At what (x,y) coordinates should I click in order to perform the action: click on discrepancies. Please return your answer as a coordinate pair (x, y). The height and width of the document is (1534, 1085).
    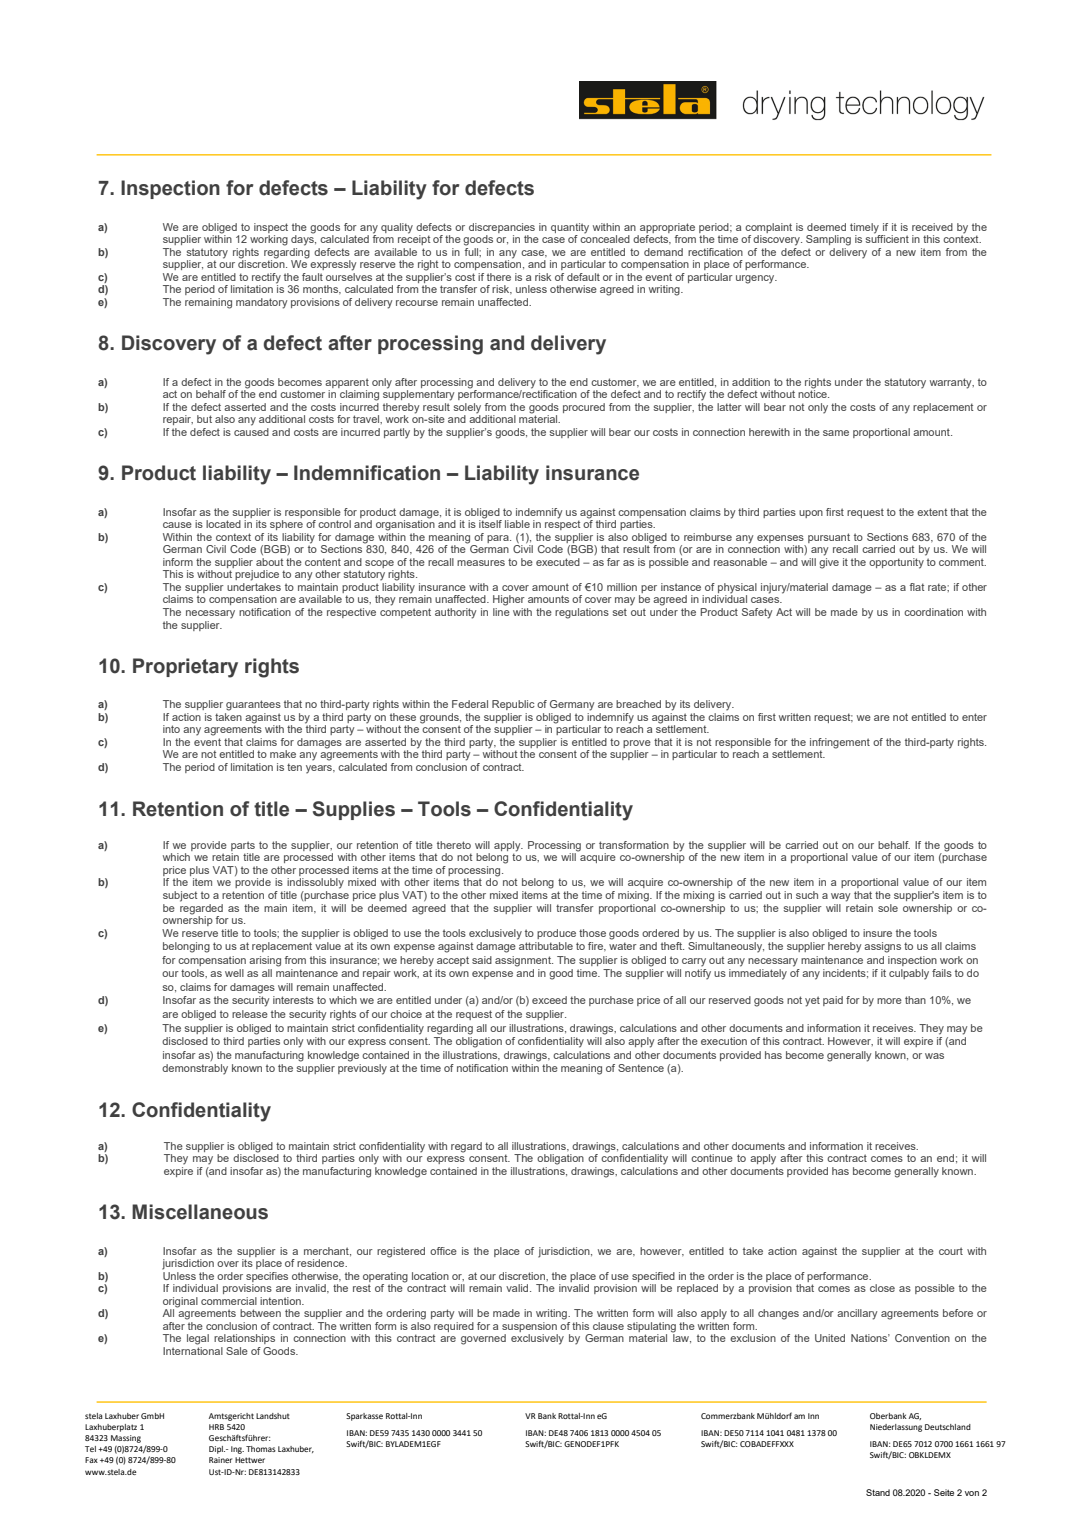
    Looking at the image, I should click on (502, 228).
